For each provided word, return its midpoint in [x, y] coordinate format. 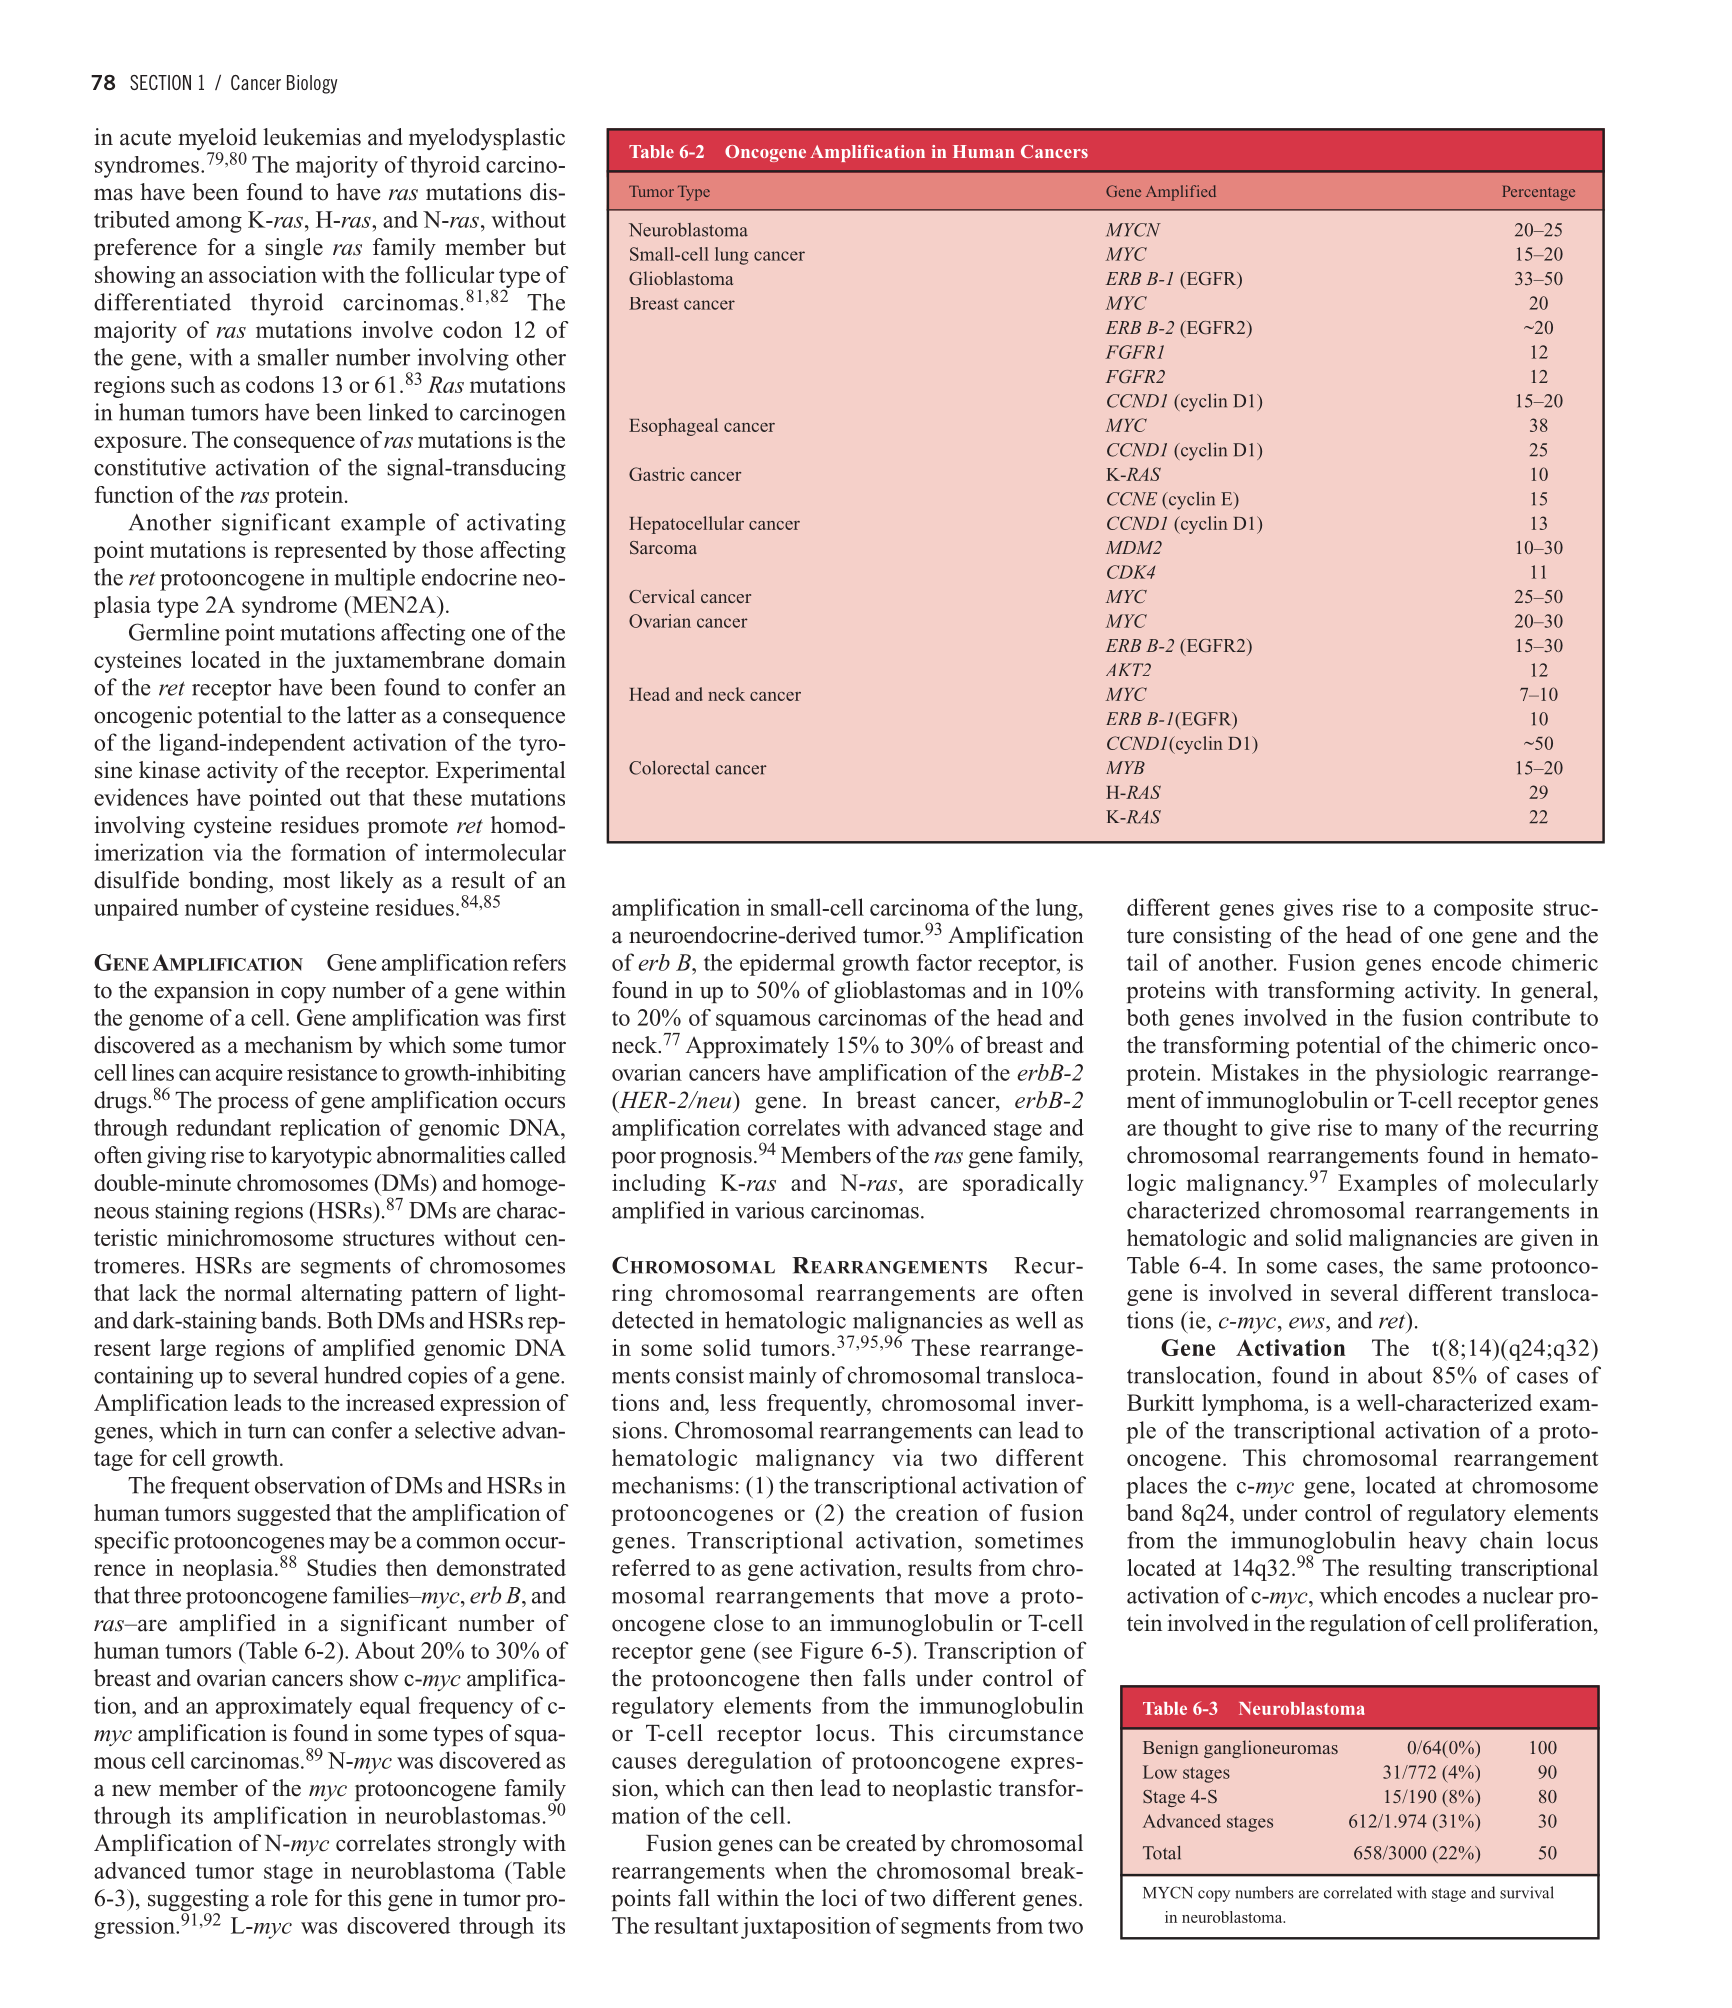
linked [398, 412]
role [289, 1898]
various [769, 1210]
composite [1483, 909]
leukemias [312, 137]
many [1411, 1132]
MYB [1125, 767]
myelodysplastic [487, 139]
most [306, 881]
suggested [284, 1515]
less [738, 1402]
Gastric [656, 474]
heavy [1438, 1542]
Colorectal [669, 768]
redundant [223, 1127]
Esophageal [673, 427]
